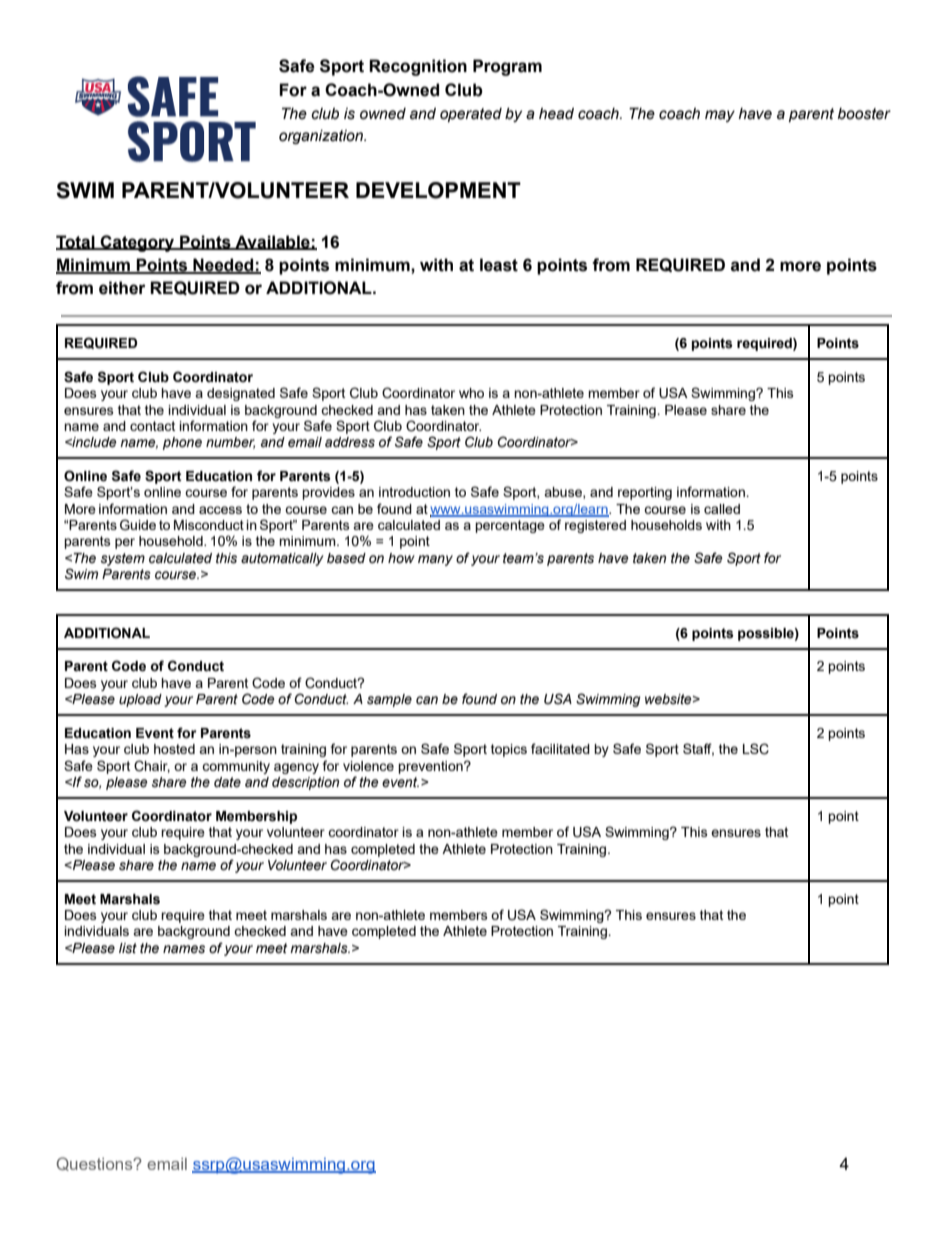  I want to click on violence, so click(368, 766).
